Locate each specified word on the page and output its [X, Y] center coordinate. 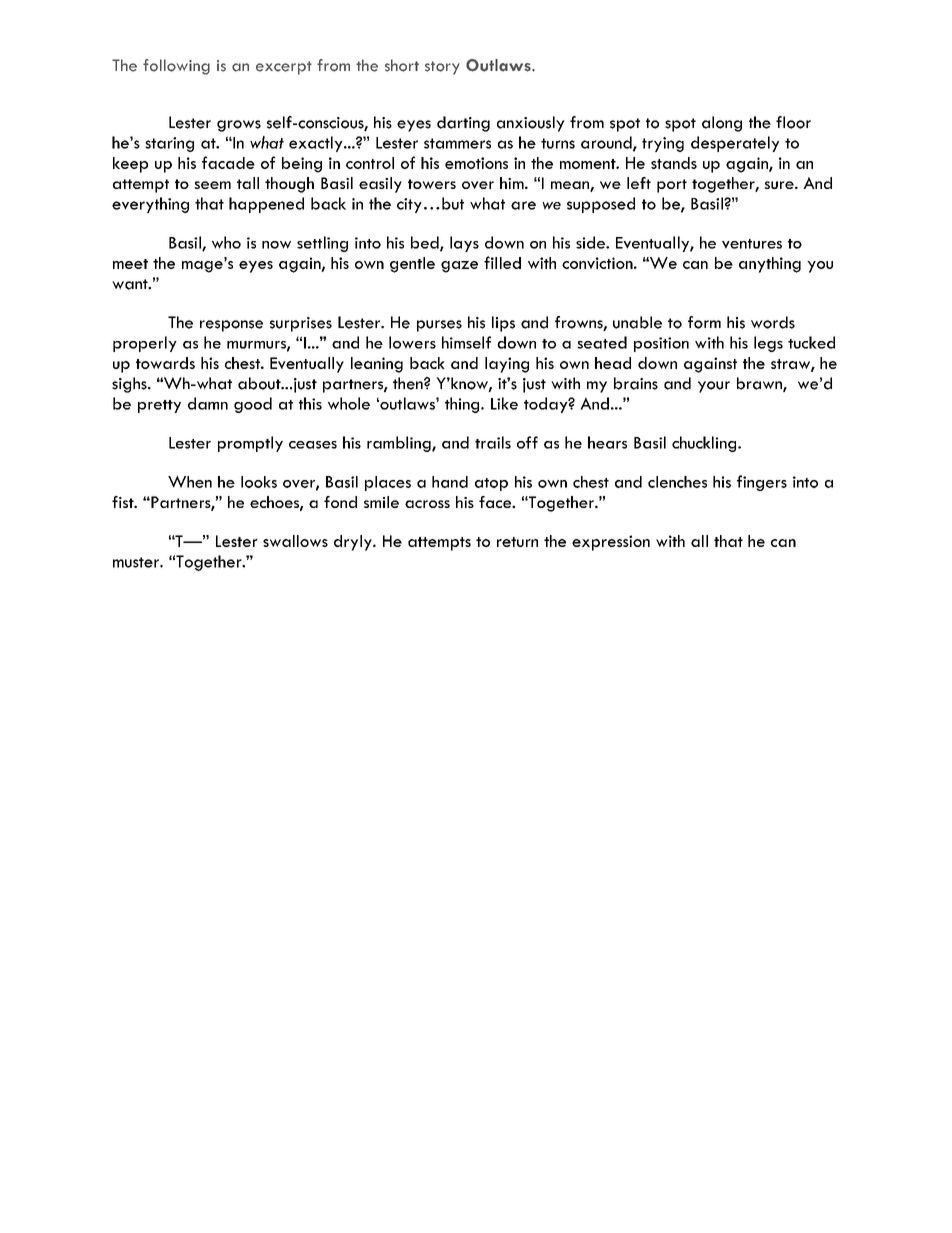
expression [611, 543]
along [722, 124]
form [704, 322]
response [231, 326]
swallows [295, 541]
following [176, 67]
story [442, 68]
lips [503, 324]
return [517, 542]
